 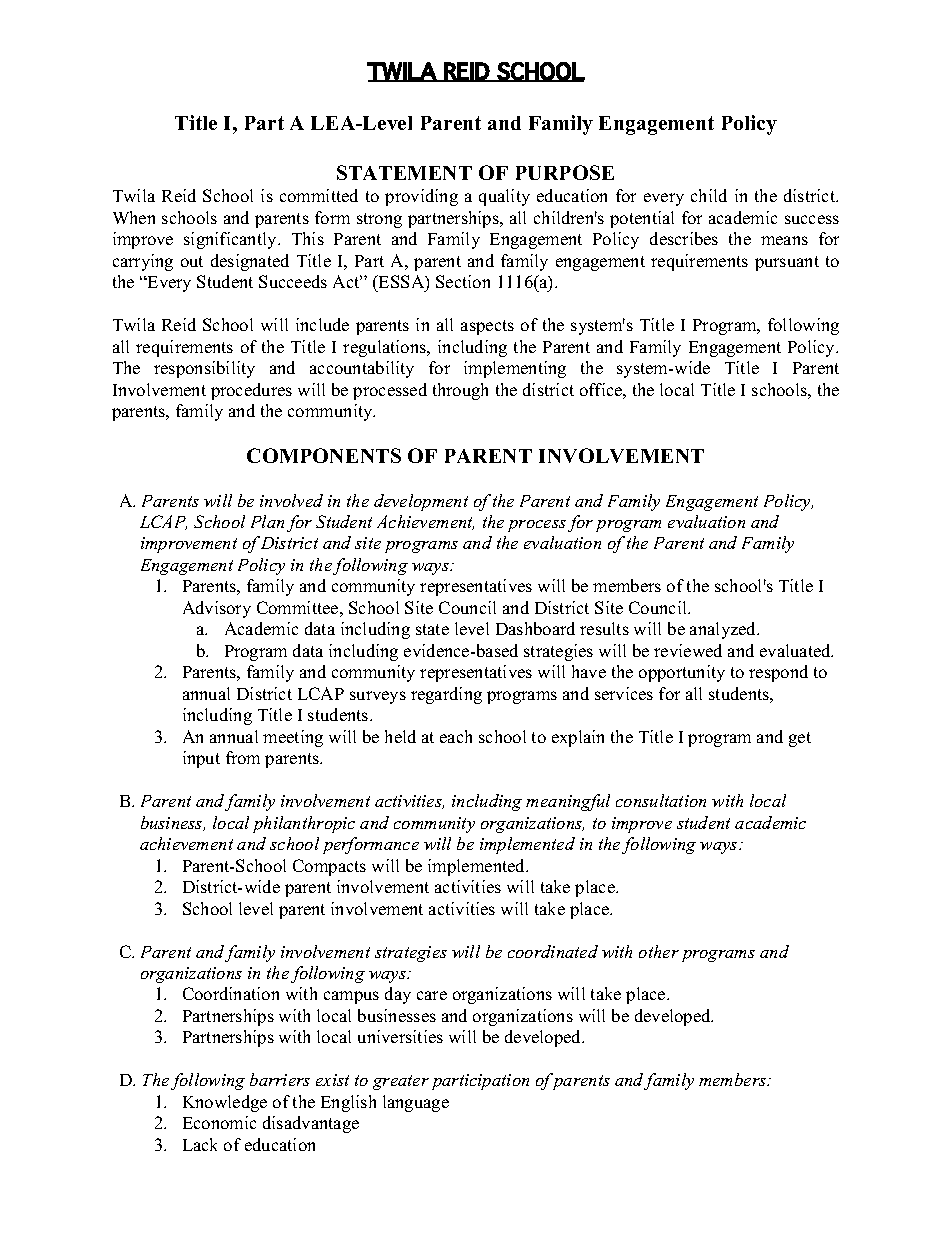 I want to click on describes, so click(x=684, y=238).
